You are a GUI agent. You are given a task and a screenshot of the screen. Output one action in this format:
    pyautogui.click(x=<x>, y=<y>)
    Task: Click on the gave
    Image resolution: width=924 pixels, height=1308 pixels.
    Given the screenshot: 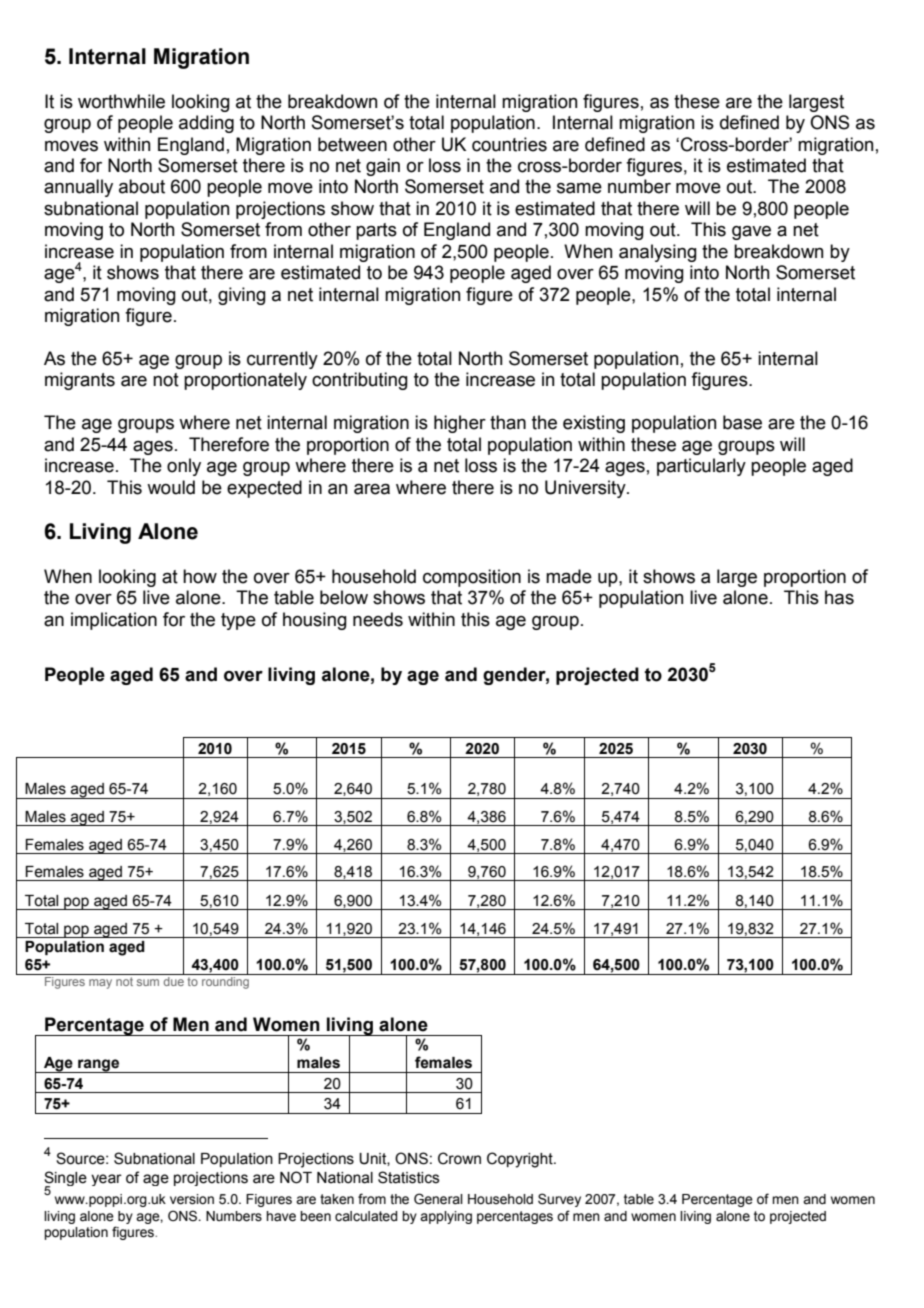 What is the action you would take?
    pyautogui.click(x=751, y=233)
